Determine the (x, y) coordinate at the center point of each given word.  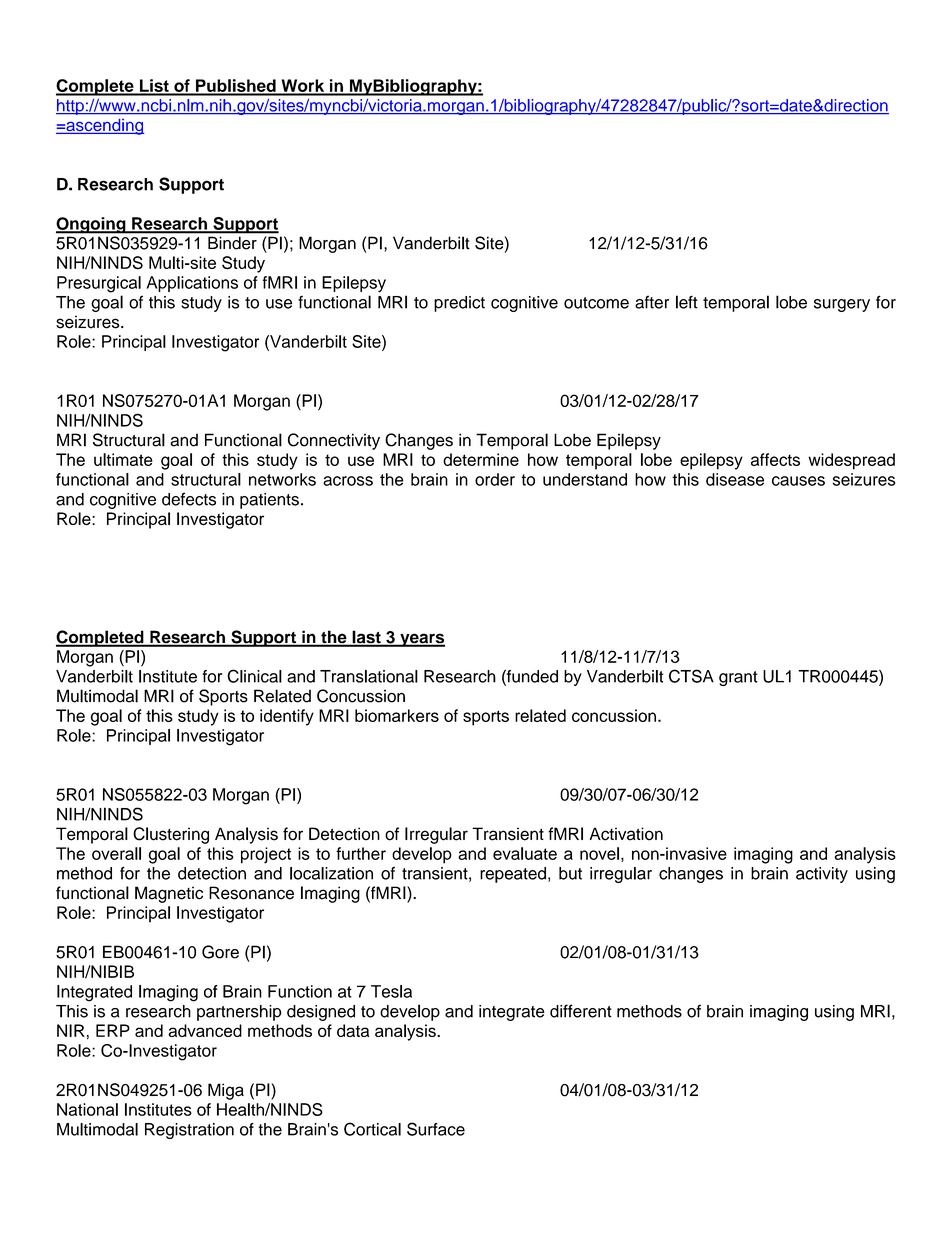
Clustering (171, 835)
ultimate (123, 459)
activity (822, 875)
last (366, 638)
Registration (189, 1131)
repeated (513, 875)
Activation (626, 834)
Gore (220, 952)
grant (738, 678)
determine (481, 459)
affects (775, 459)
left (687, 302)
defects (189, 499)
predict (459, 304)
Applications (192, 284)
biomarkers (397, 715)
